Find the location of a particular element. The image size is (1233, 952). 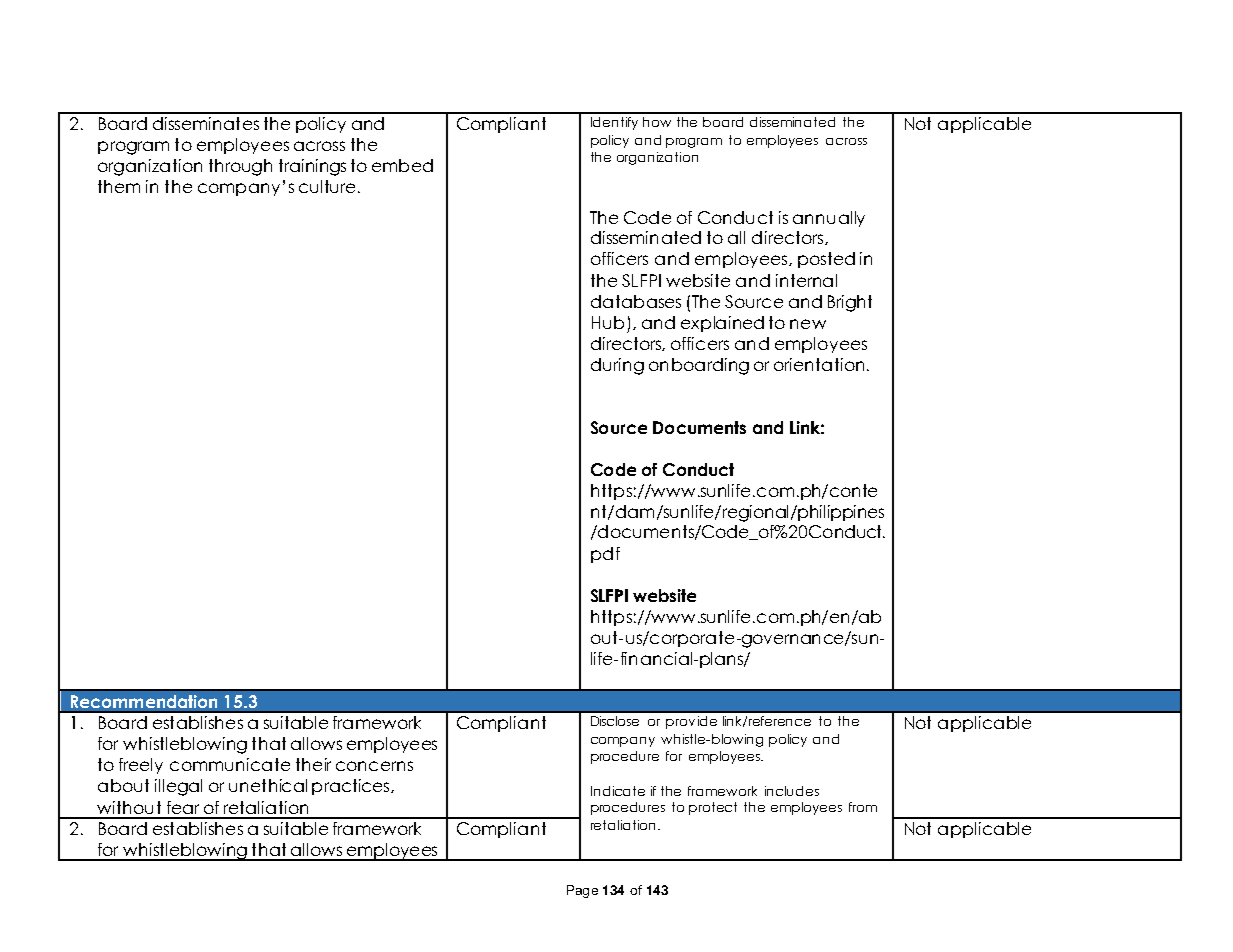

fear is located at coordinates (183, 807).
